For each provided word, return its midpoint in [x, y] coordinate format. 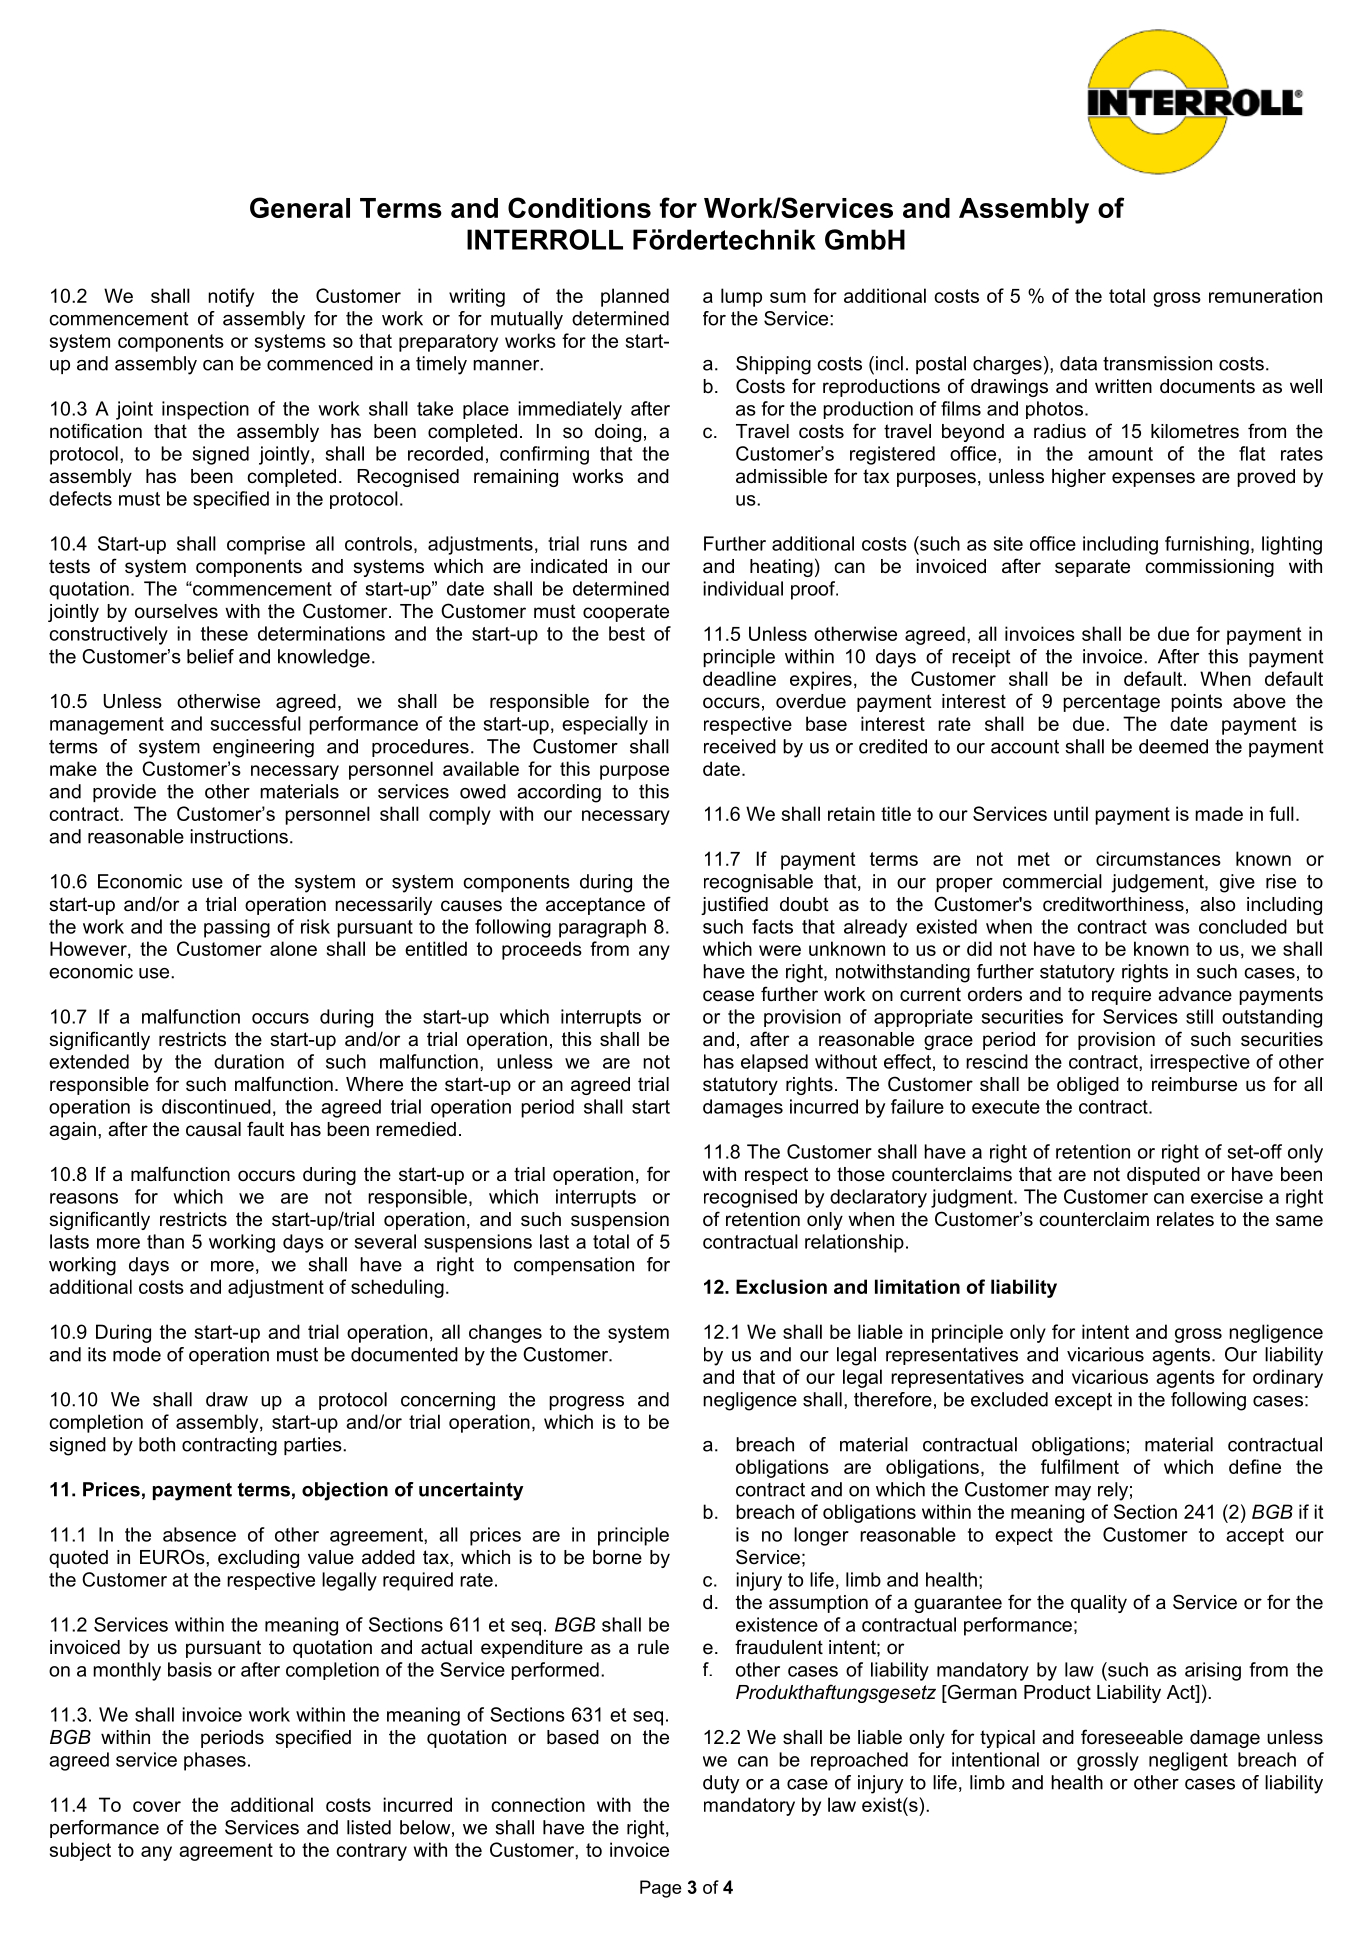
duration [249, 1061]
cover [157, 1806]
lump [741, 297]
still [1199, 1016]
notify [231, 297]
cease [728, 996]
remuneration [1265, 295]
